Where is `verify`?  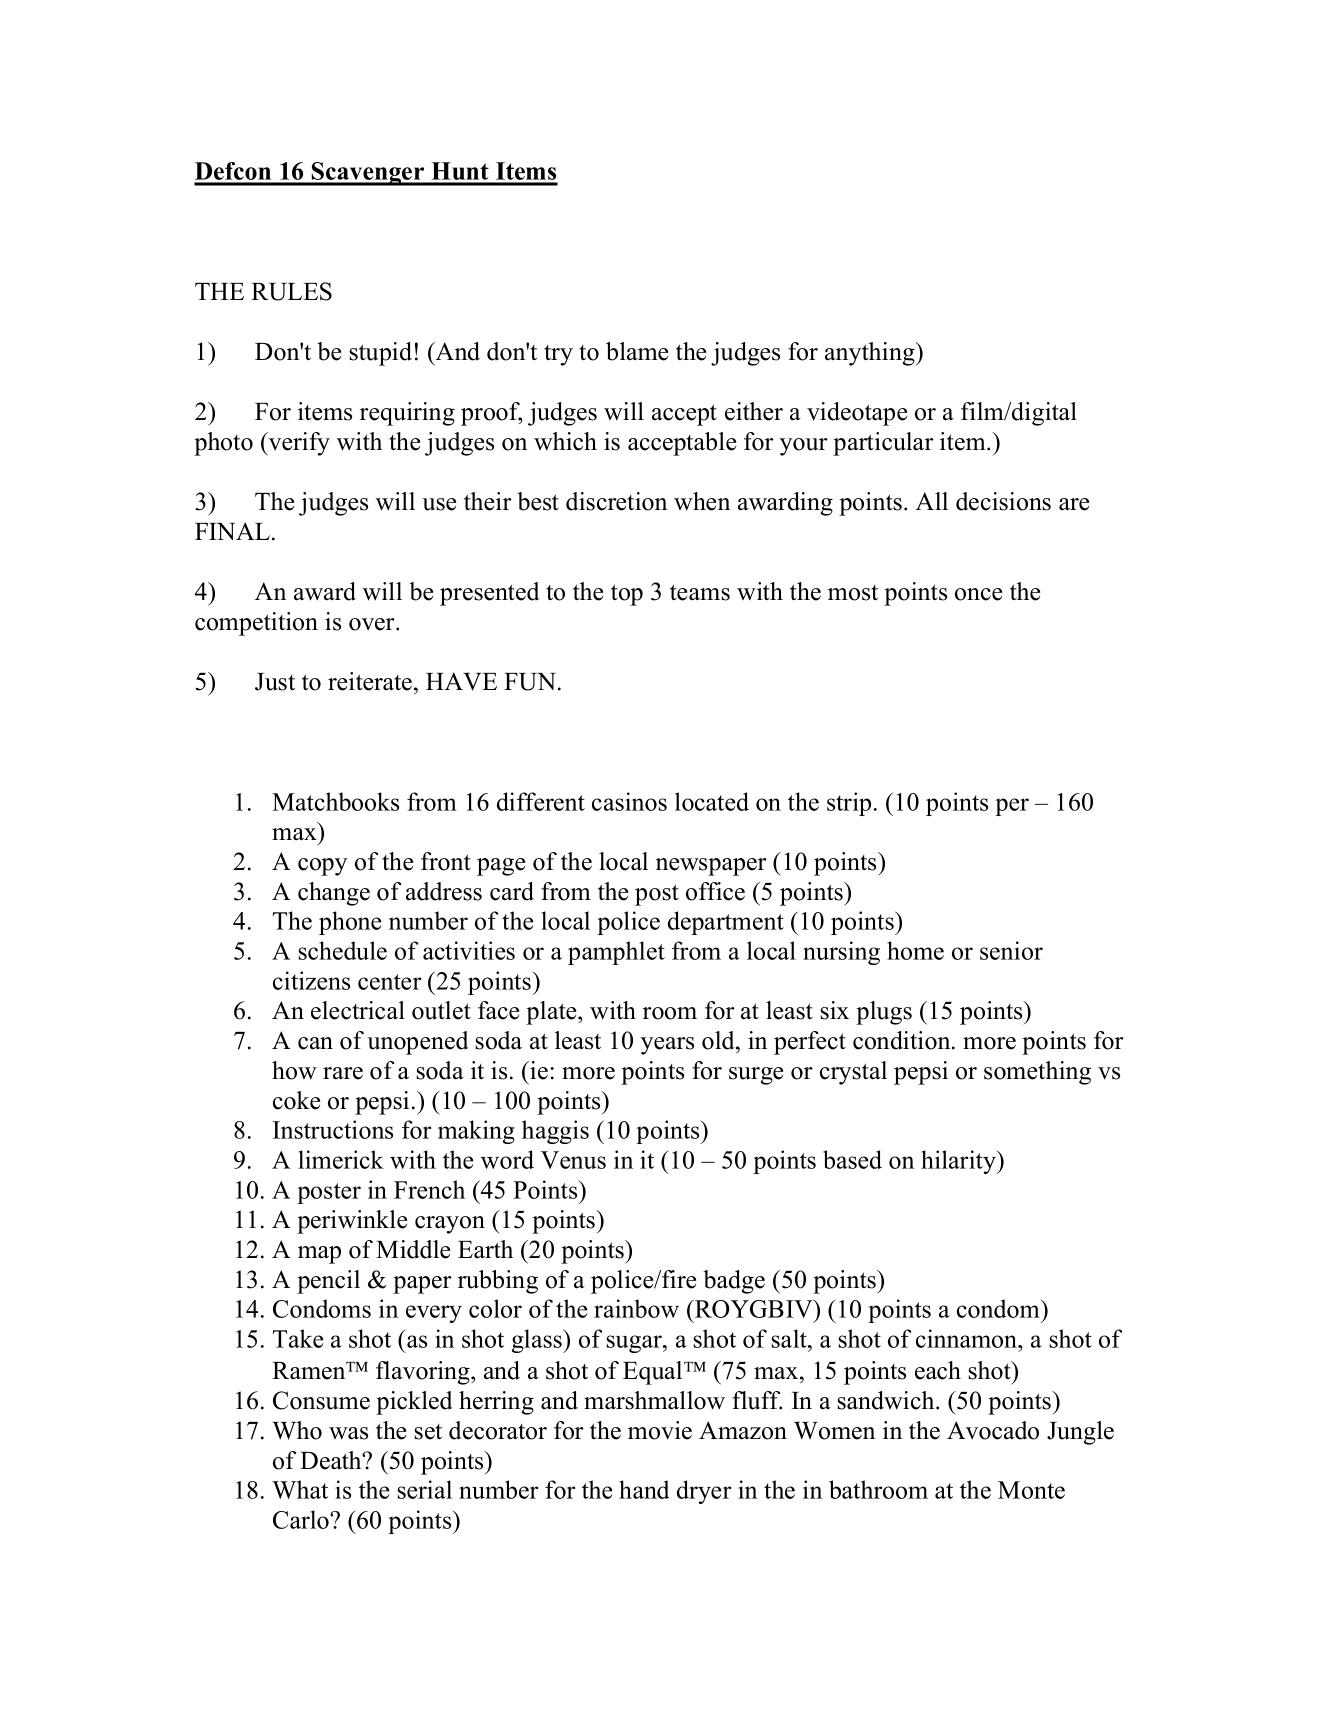
verify is located at coordinates (298, 444).
